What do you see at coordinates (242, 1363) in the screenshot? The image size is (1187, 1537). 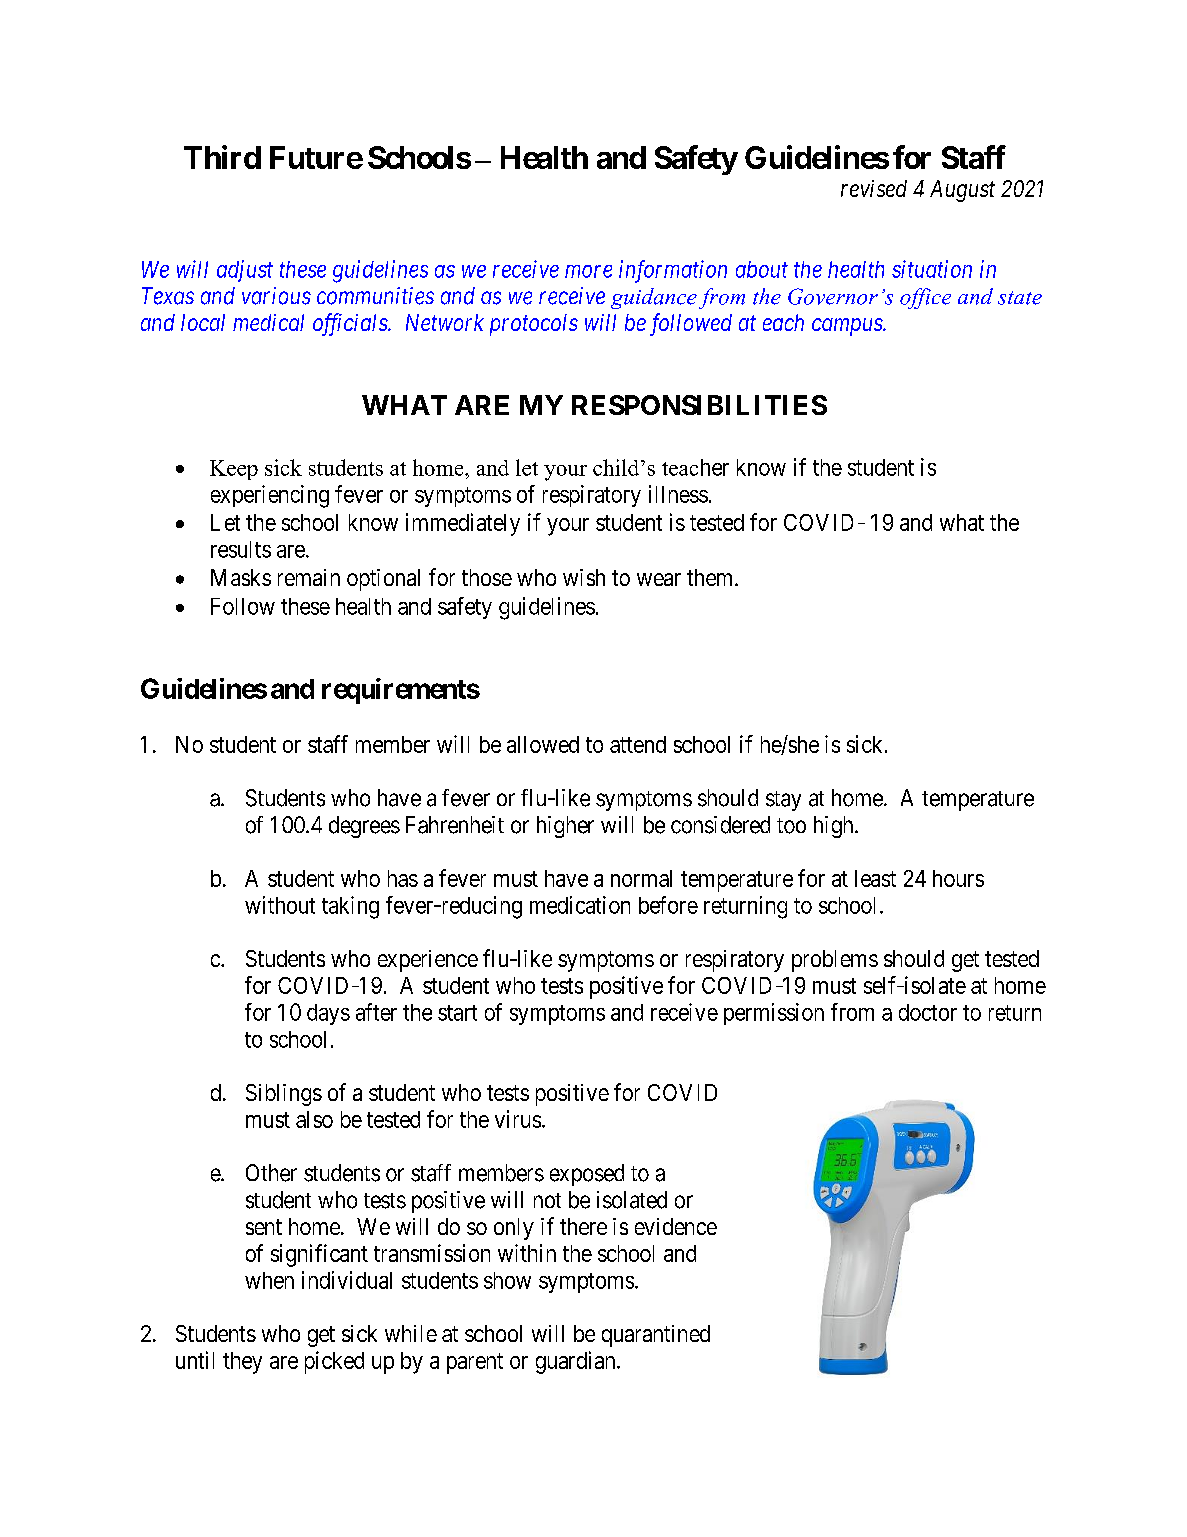 I see `they` at bounding box center [242, 1363].
